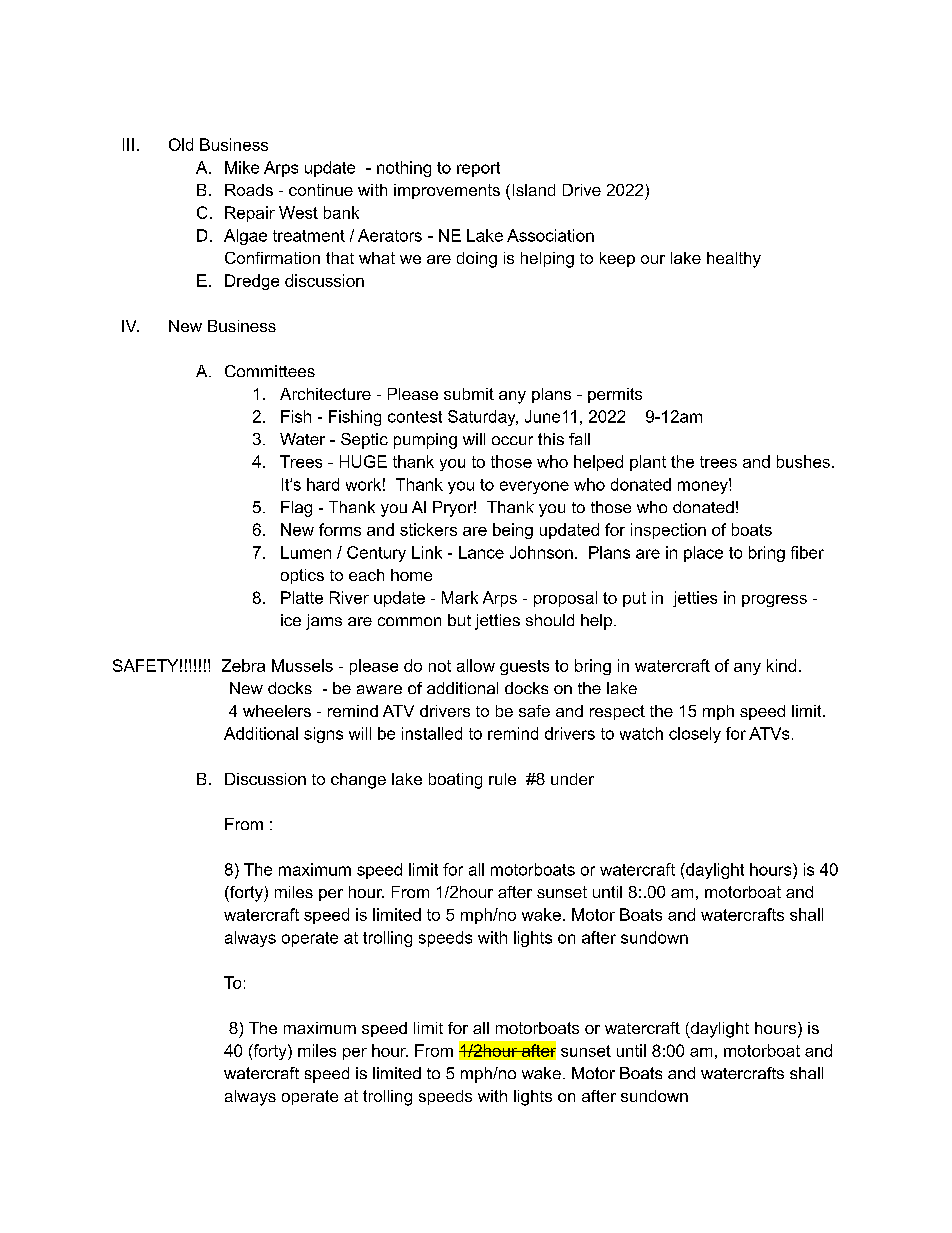 This screenshot has height=1233, width=952. What do you see at coordinates (296, 509) in the screenshot?
I see `Flag` at bounding box center [296, 509].
